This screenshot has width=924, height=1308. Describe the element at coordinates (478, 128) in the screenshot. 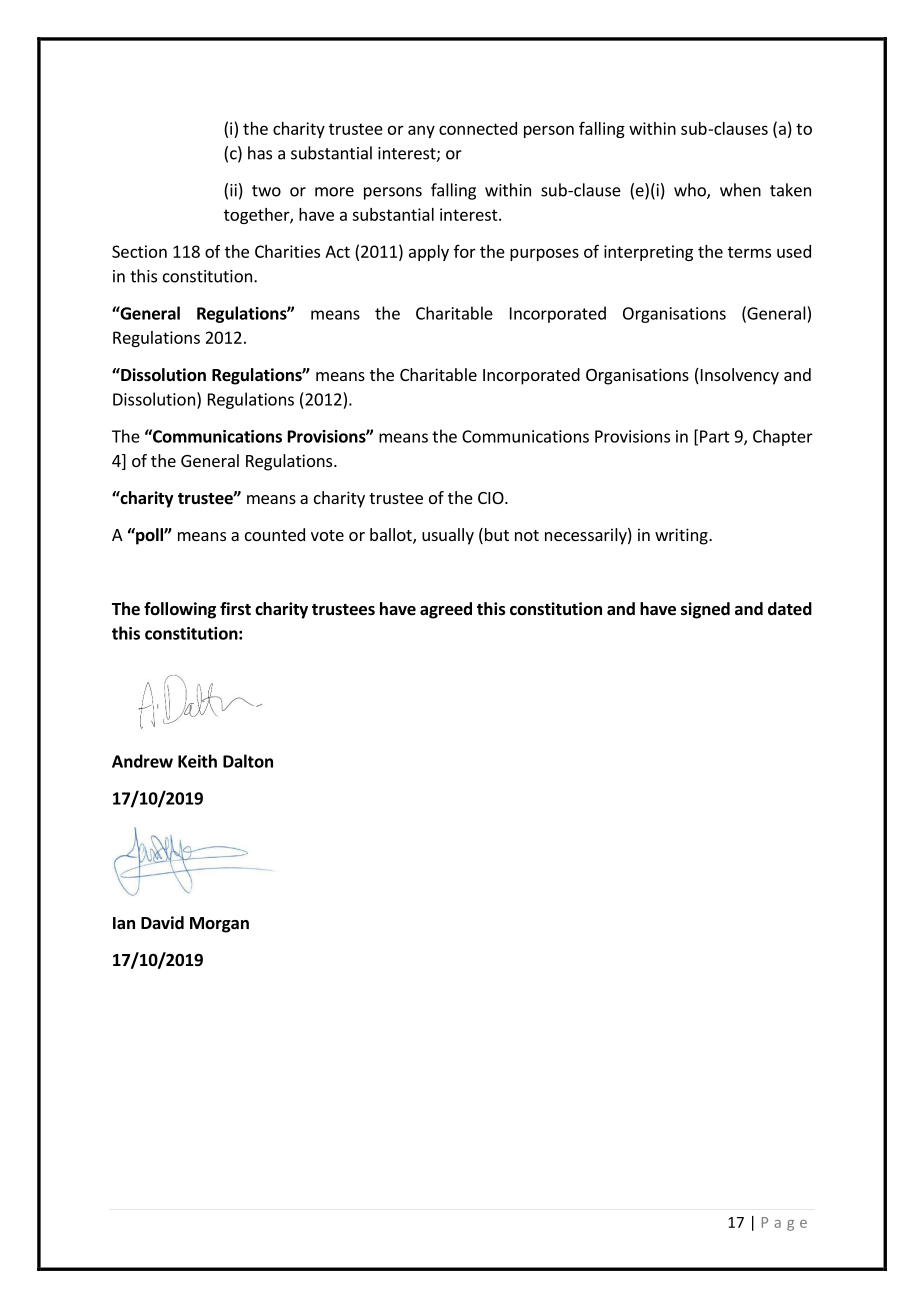

I see `connected` at that location.
